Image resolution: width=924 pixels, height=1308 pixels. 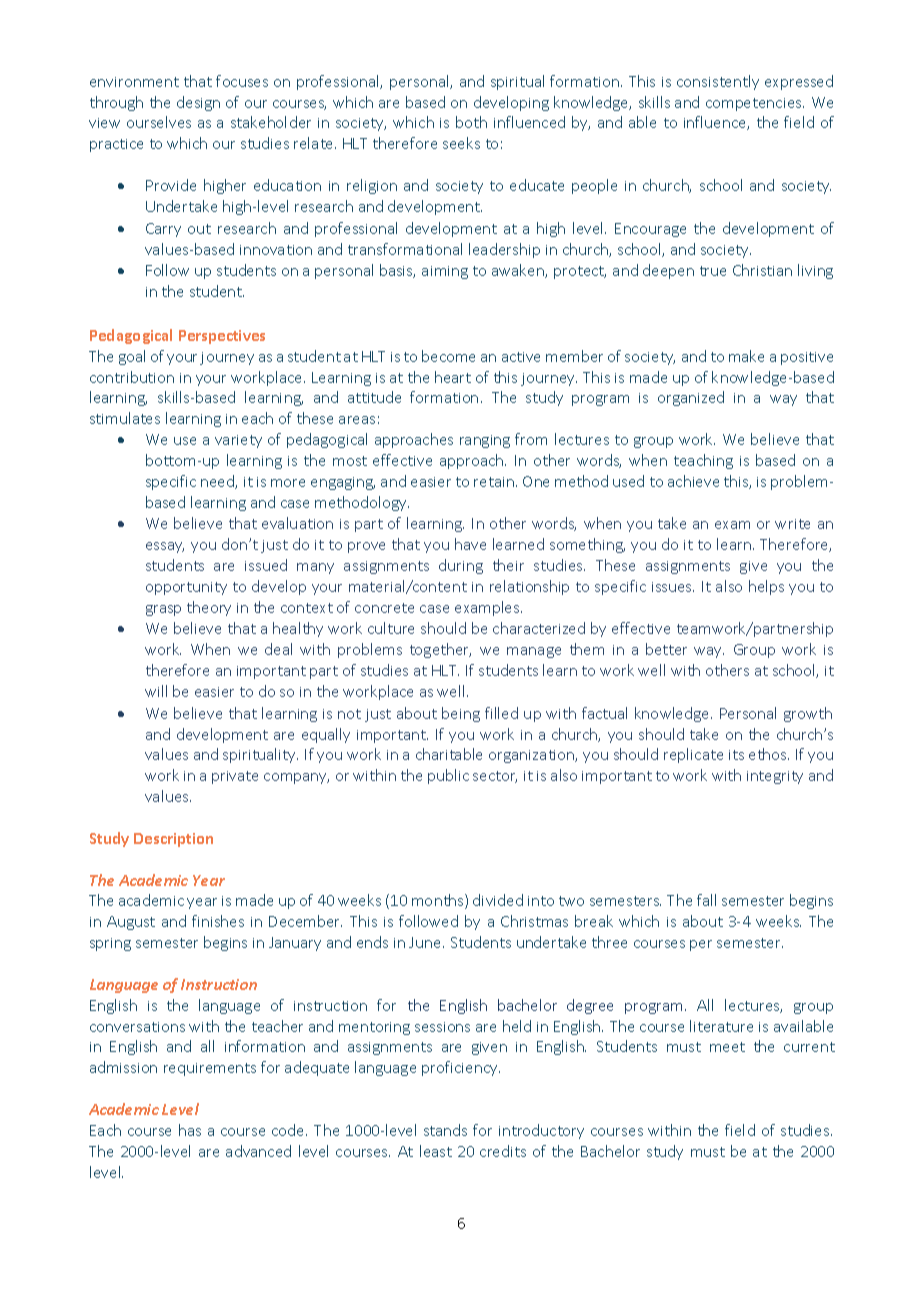 I want to click on design, so click(x=198, y=103).
